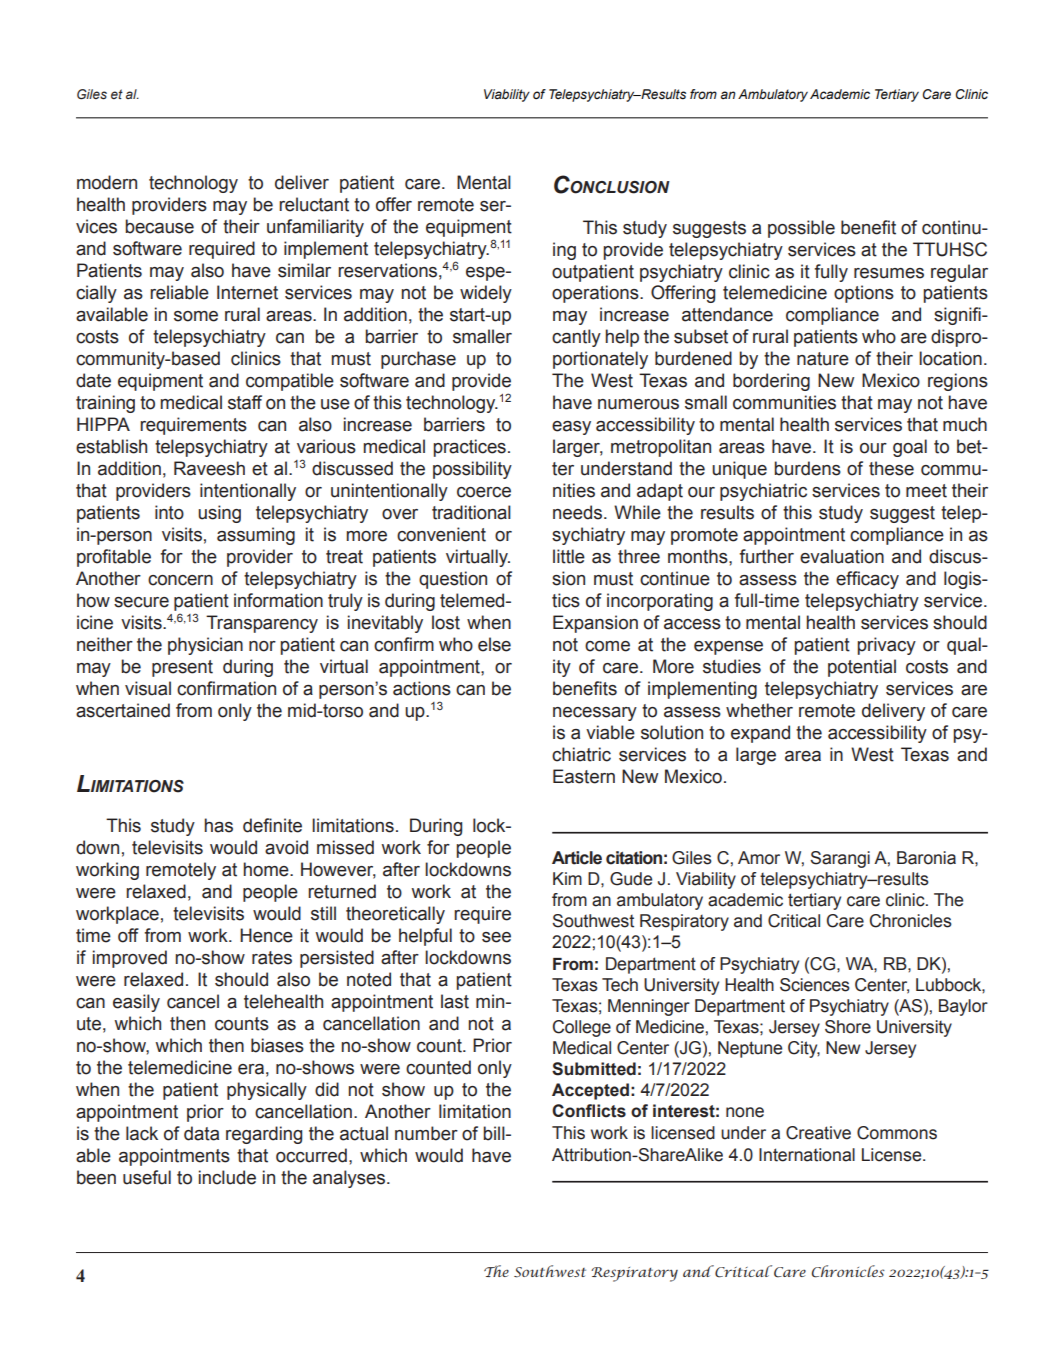 Image resolution: width=1064 pixels, height=1369 pixels. I want to click on data, so click(201, 1133).
